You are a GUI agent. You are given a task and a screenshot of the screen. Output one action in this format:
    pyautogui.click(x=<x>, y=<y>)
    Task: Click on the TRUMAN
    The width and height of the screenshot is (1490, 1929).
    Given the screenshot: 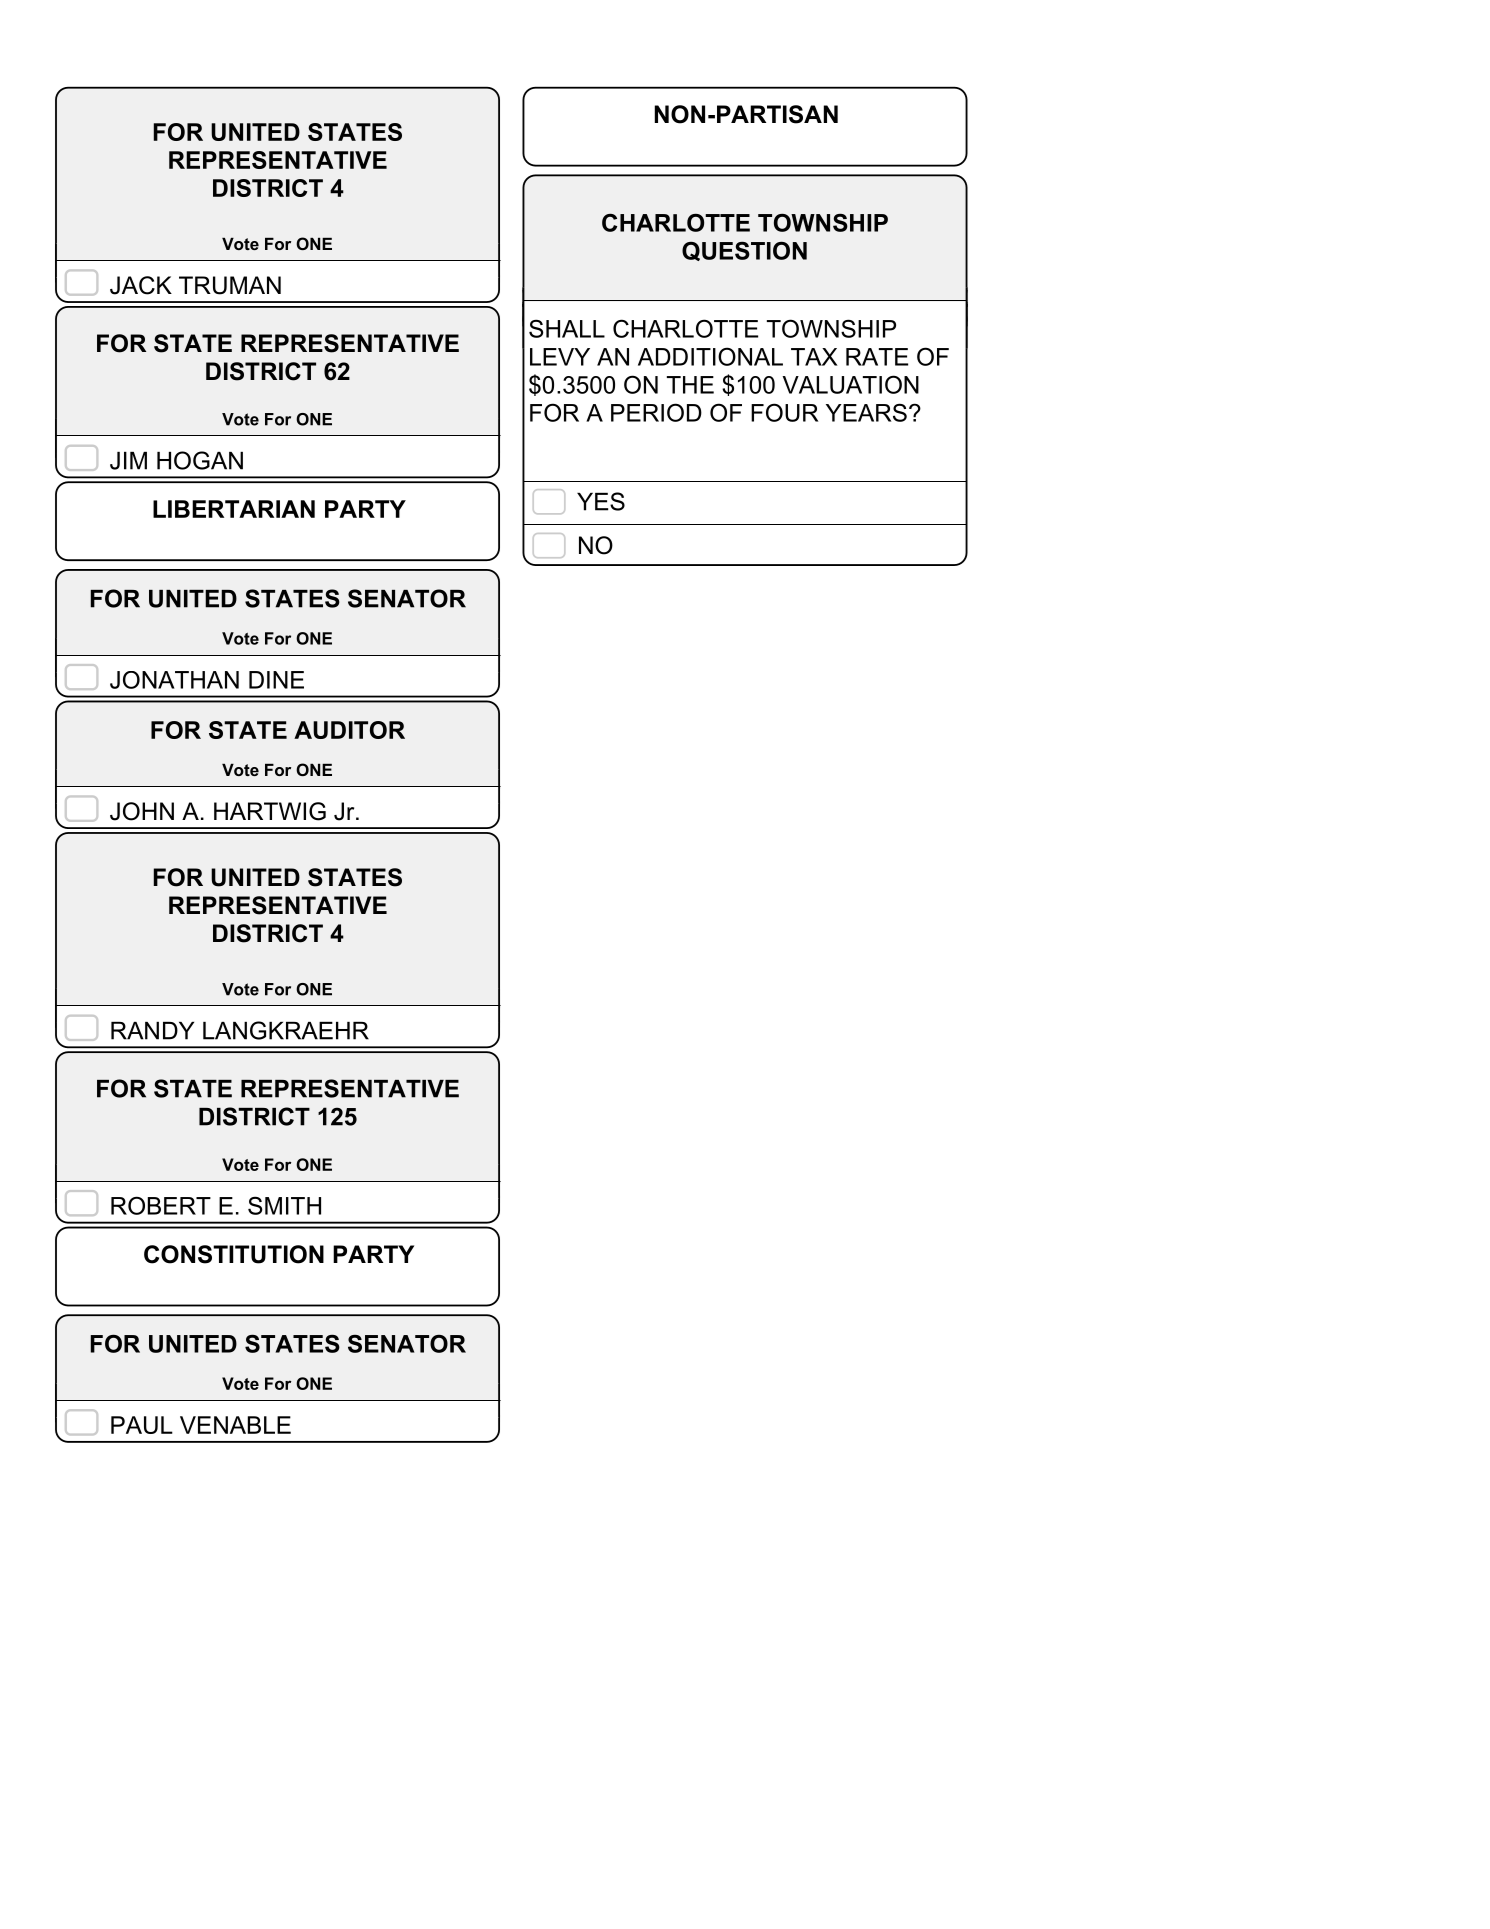 What is the action you would take?
    pyautogui.click(x=230, y=285)
